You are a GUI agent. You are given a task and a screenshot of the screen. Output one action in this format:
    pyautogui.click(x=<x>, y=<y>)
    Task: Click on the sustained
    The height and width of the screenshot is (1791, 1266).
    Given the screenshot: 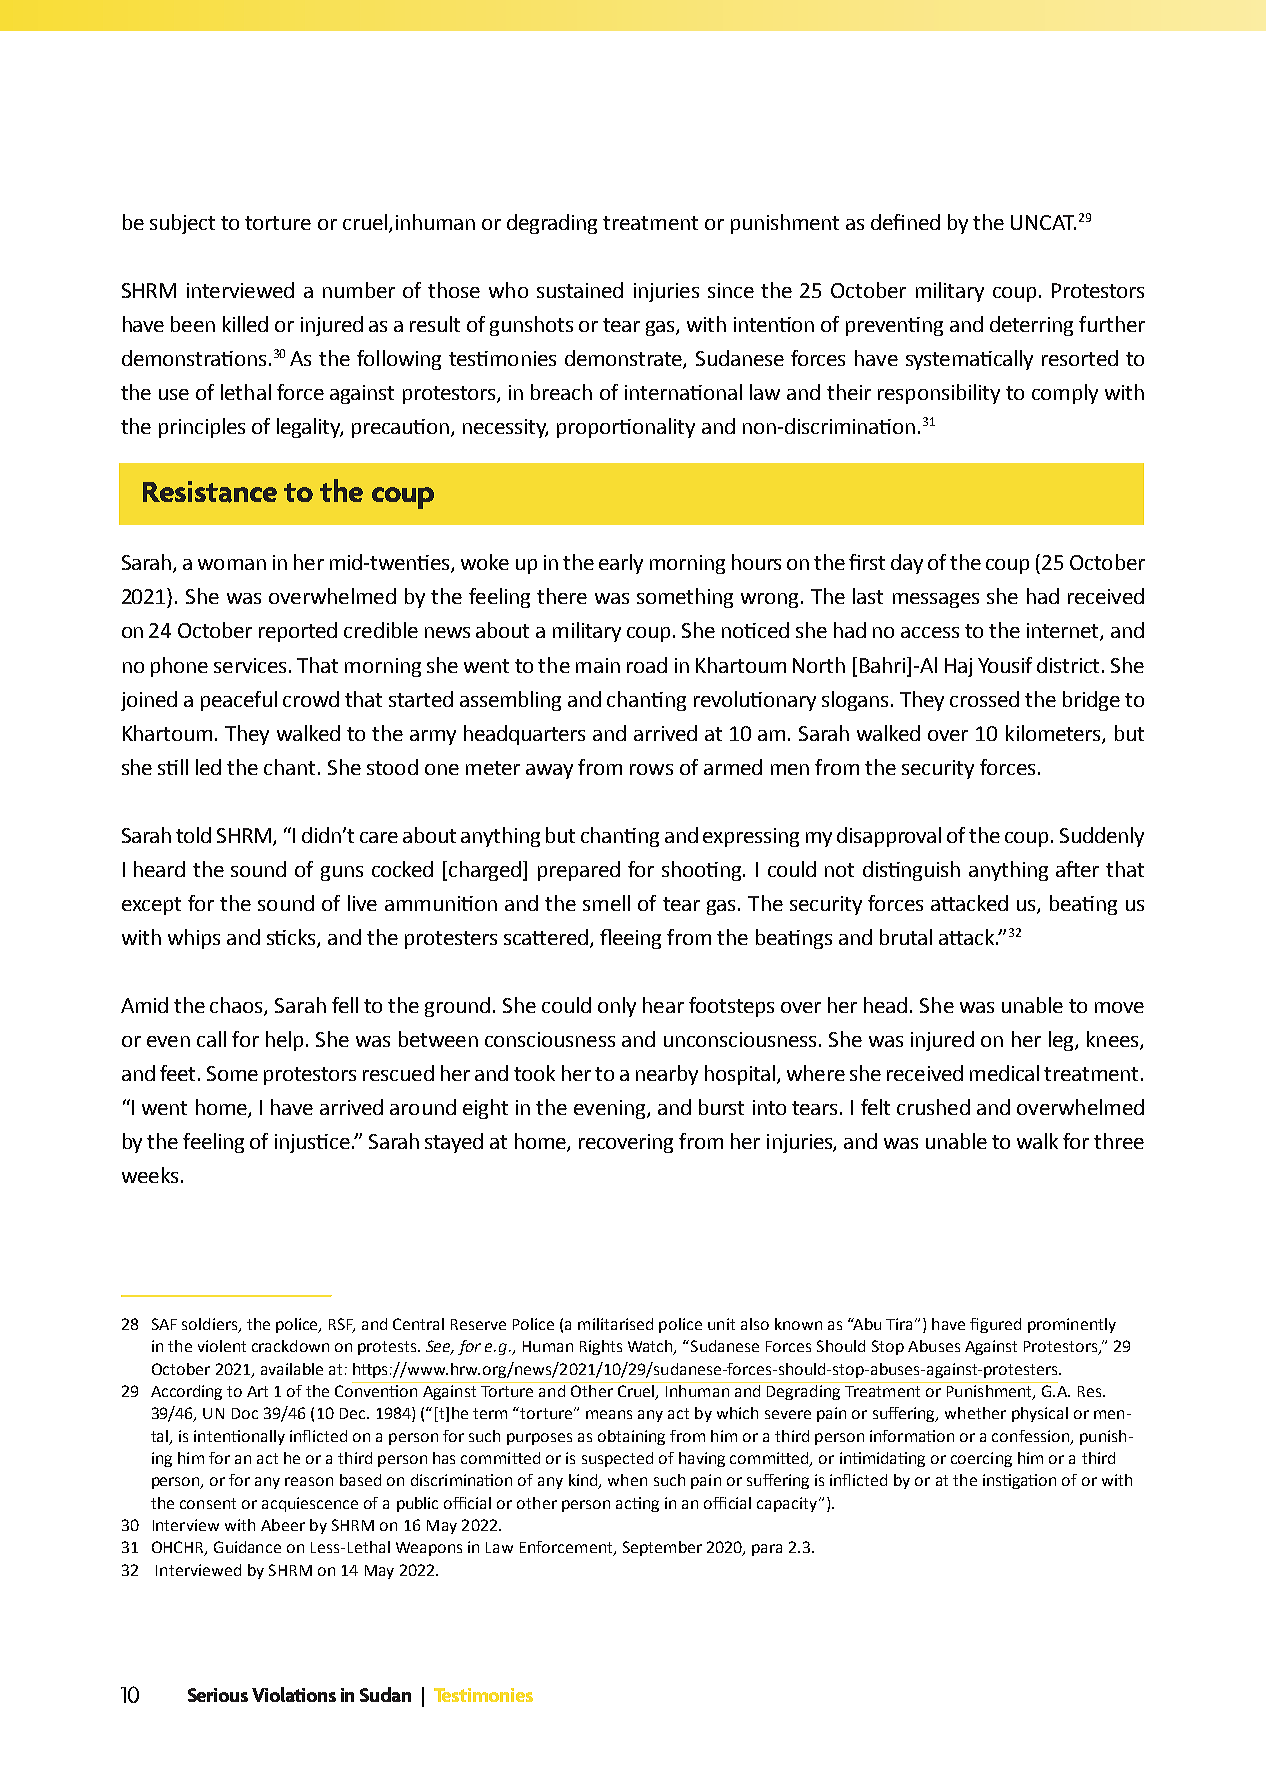 What is the action you would take?
    pyautogui.click(x=580, y=290)
